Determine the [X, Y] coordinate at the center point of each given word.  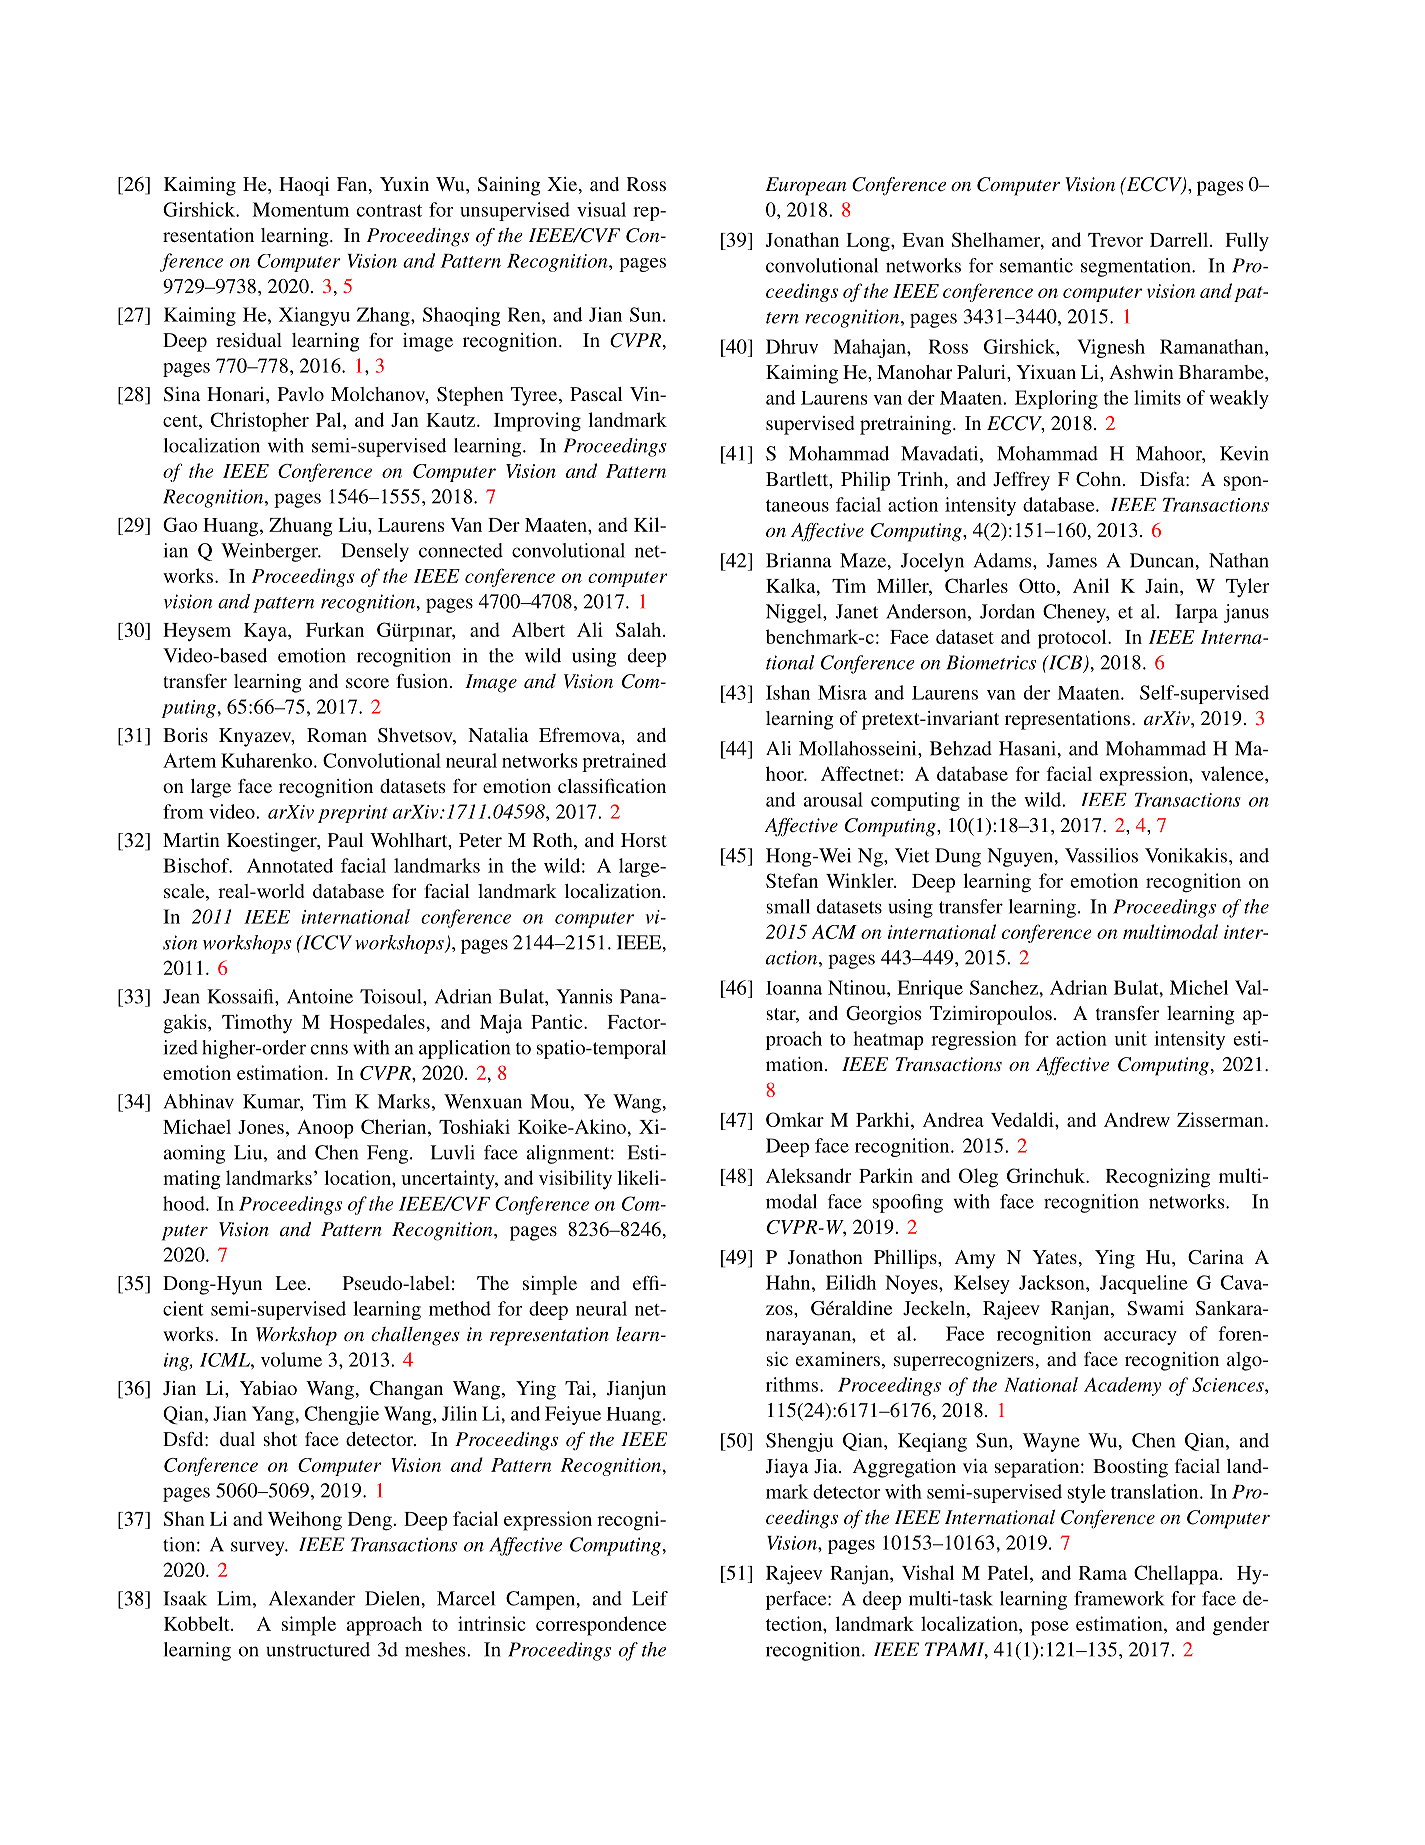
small [788, 906]
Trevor [1115, 240]
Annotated [290, 865]
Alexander [312, 1598]
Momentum [300, 209]
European [805, 186]
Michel [1199, 987]
